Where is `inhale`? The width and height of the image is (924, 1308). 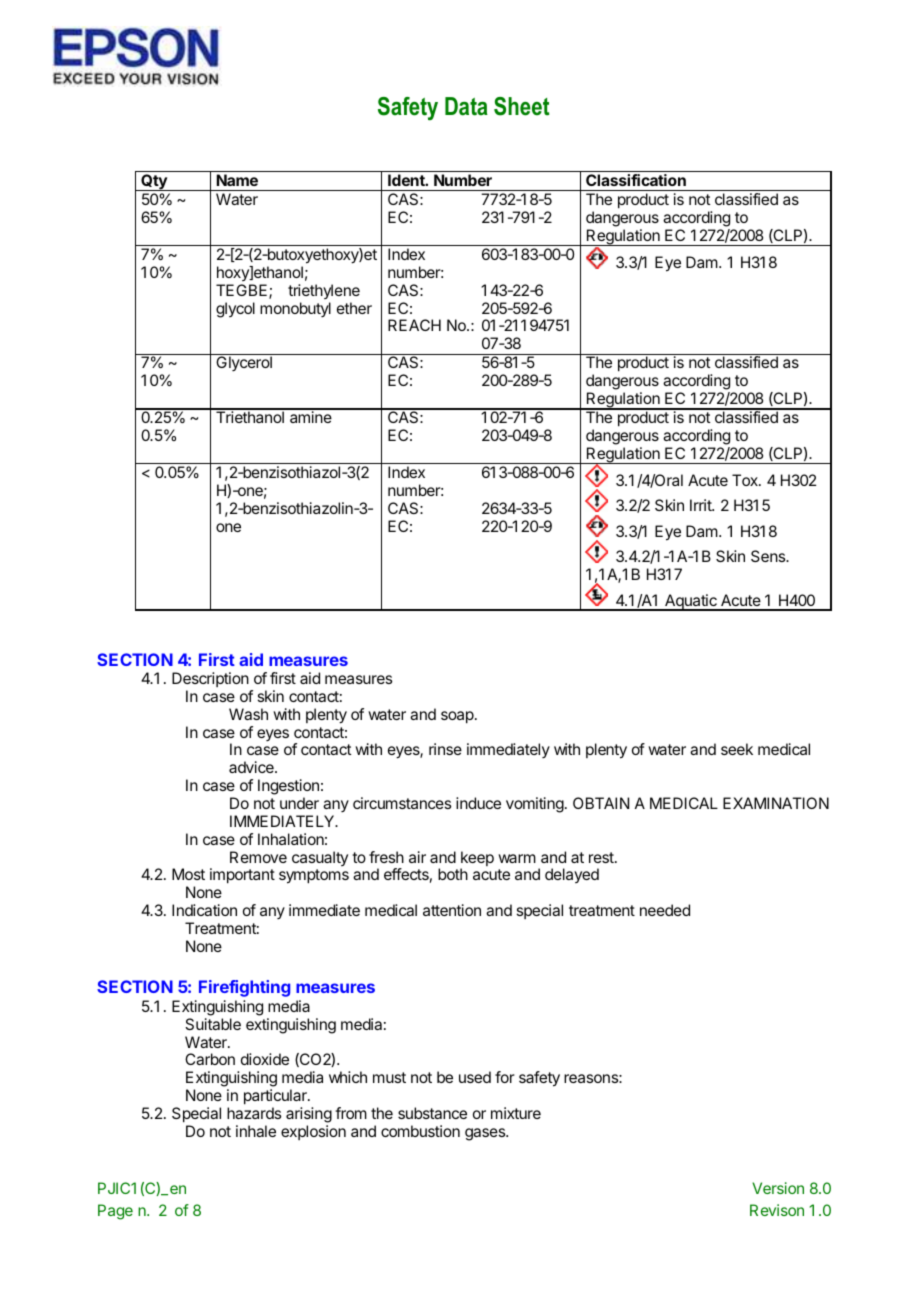 inhale is located at coordinates (256, 1131).
